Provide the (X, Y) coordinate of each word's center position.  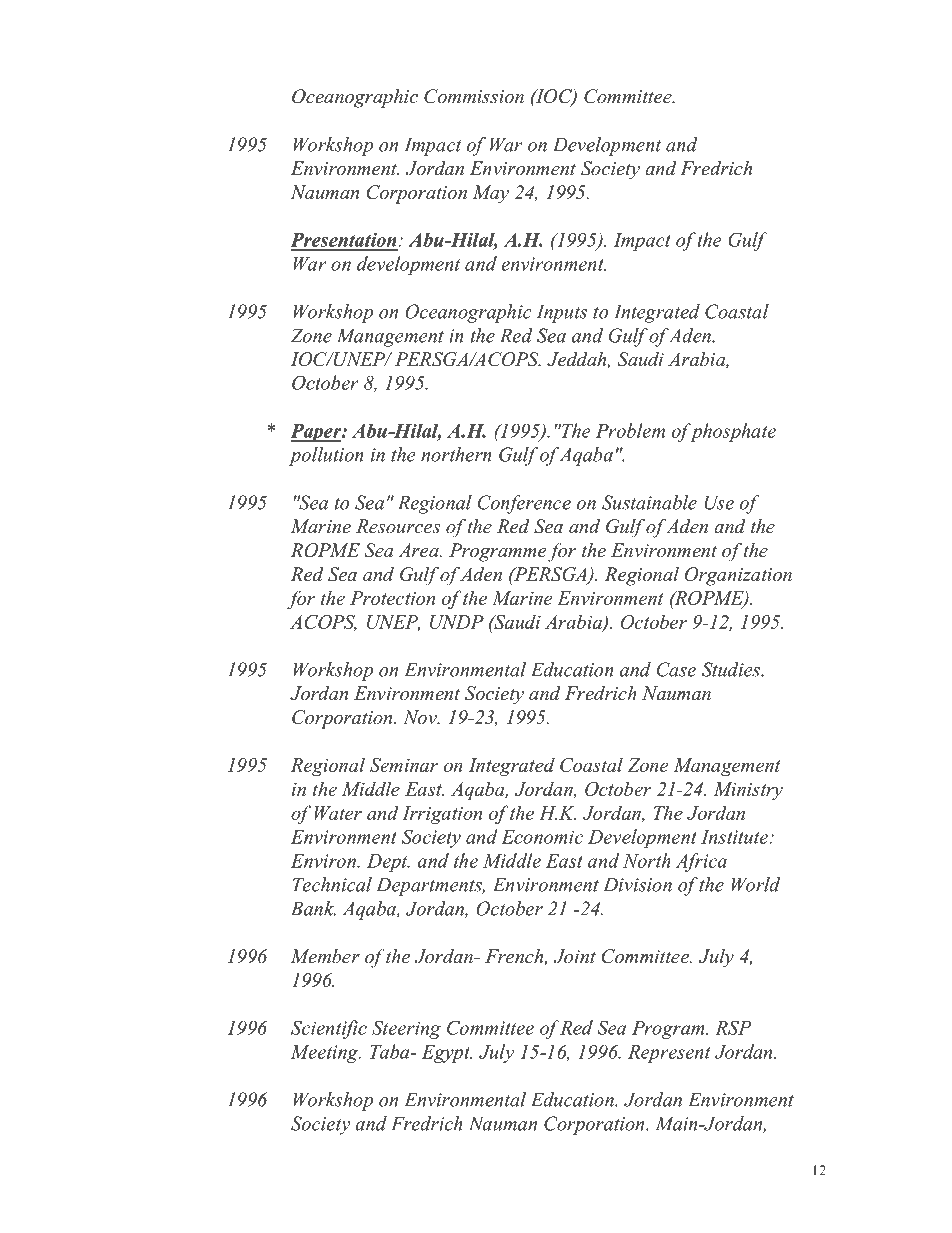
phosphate (732, 432)
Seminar (404, 765)
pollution (326, 456)
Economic (542, 837)
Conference (524, 504)
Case (676, 669)
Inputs (561, 313)
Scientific (329, 1029)
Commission (474, 96)
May (490, 194)
